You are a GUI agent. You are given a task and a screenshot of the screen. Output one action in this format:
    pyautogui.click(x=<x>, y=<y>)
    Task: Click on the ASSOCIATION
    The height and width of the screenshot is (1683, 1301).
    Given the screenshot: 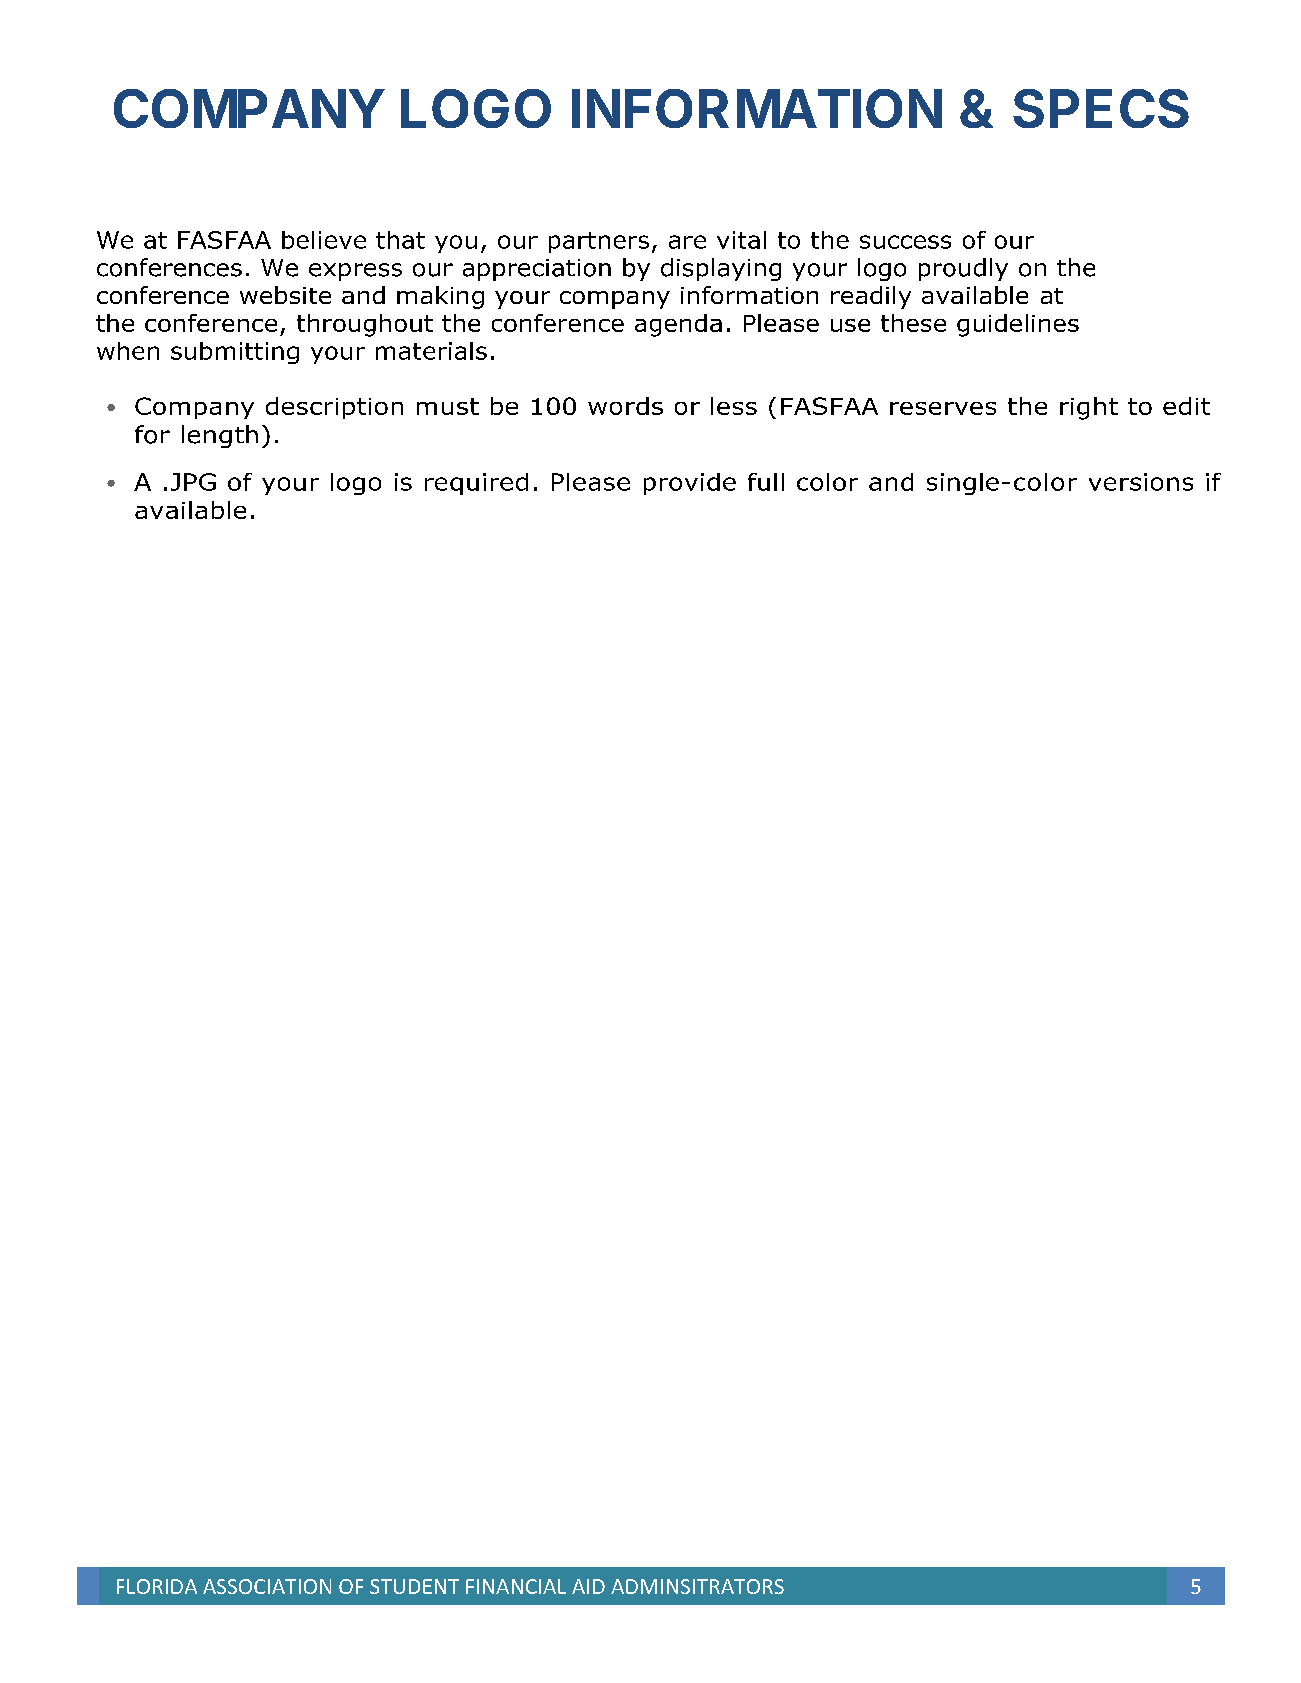 What is the action you would take?
    pyautogui.click(x=267, y=1586)
